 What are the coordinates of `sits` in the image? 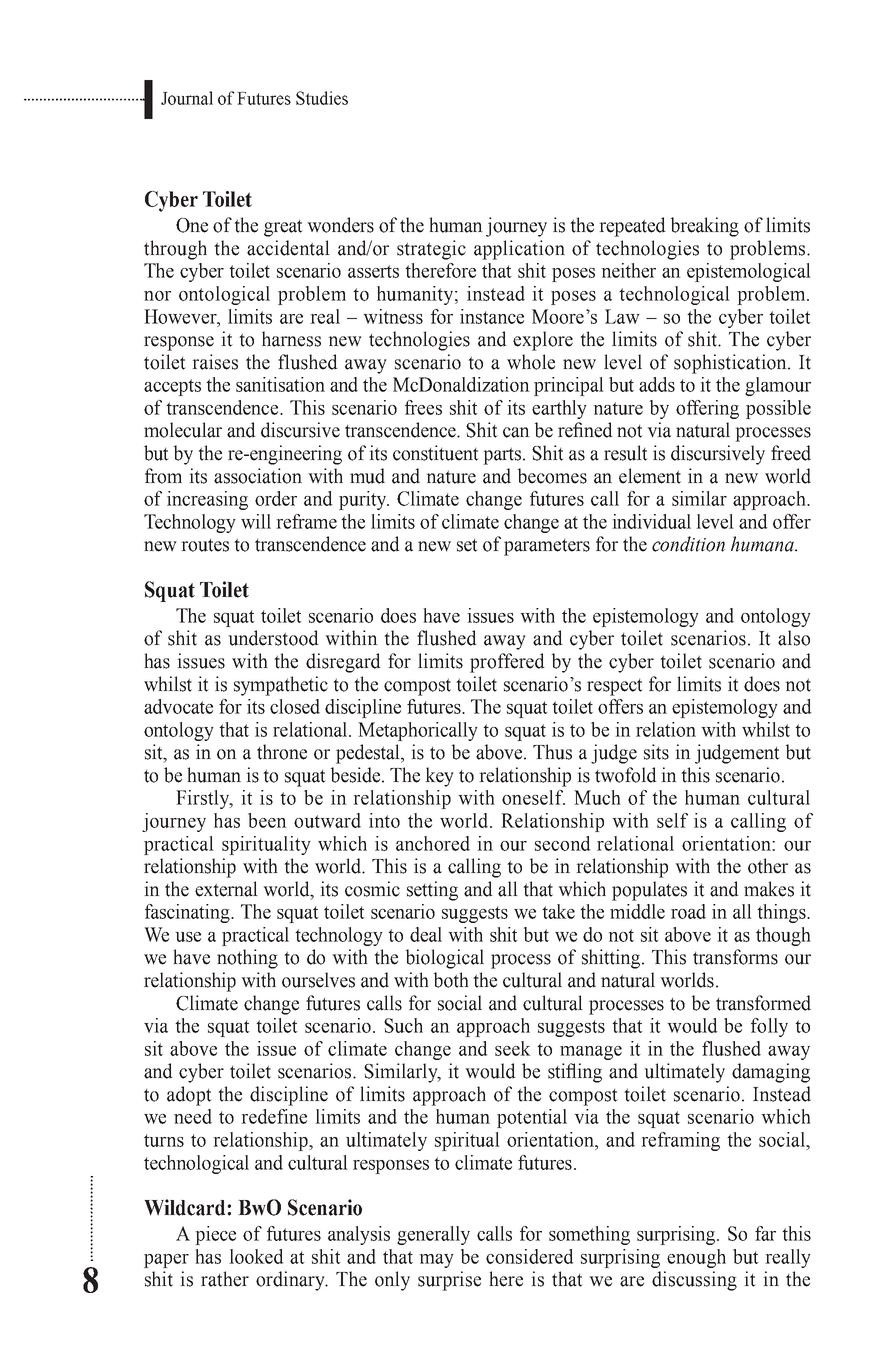 It's located at (656, 752).
